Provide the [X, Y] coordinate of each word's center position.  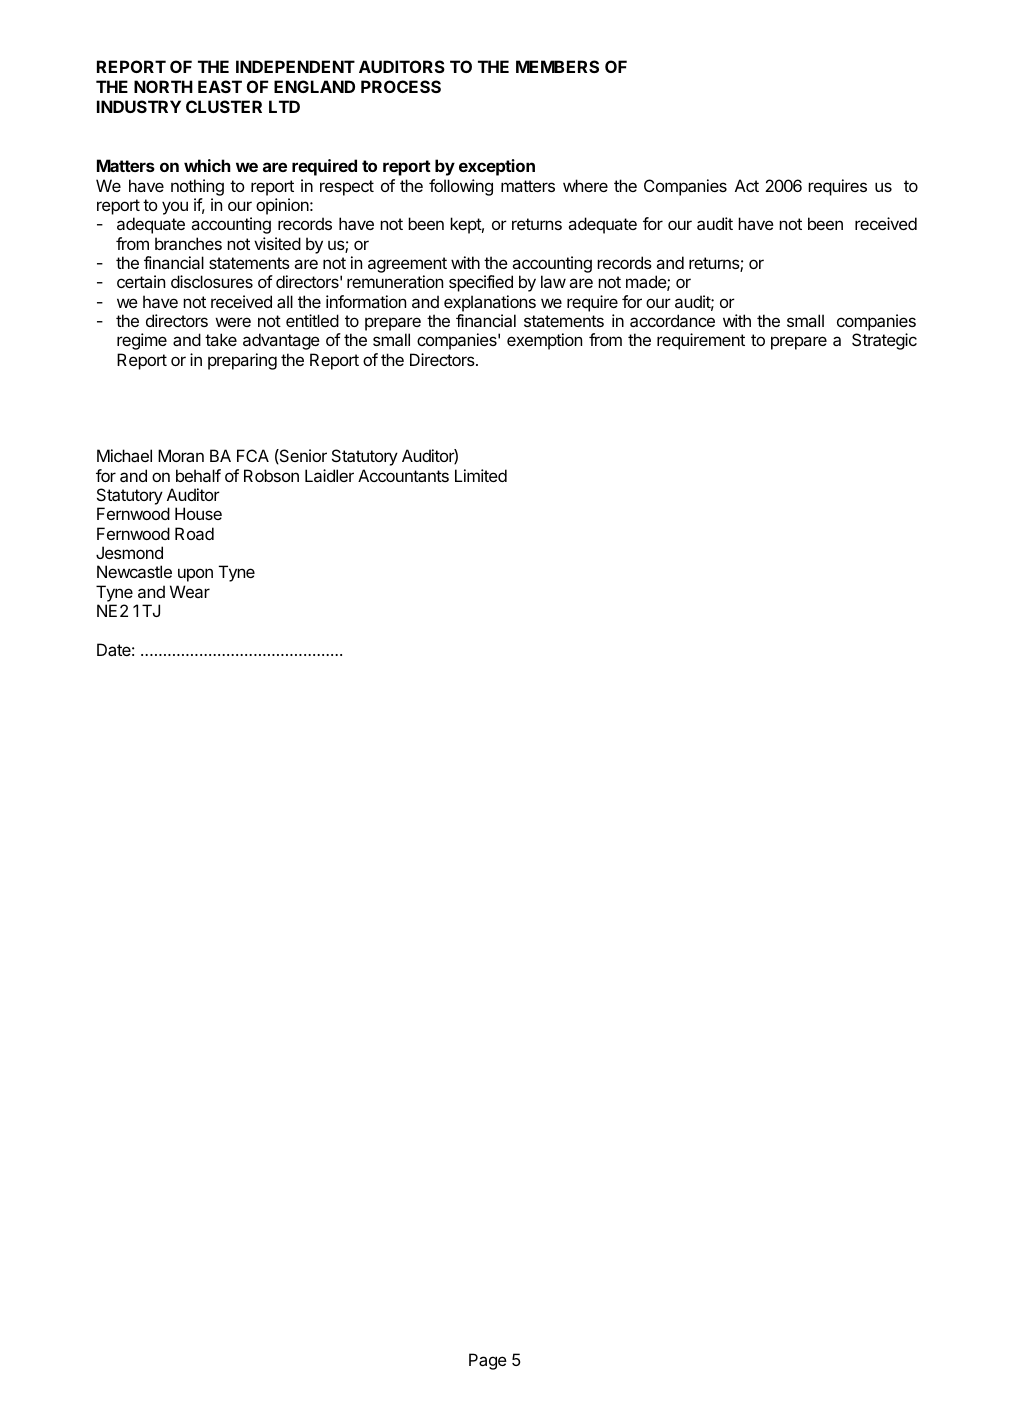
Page [488, 1361]
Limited [481, 475]
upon [195, 575]
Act [747, 185]
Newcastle [134, 571]
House [198, 513]
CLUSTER [224, 106]
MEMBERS [557, 66]
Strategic [884, 341]
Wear [190, 591]
